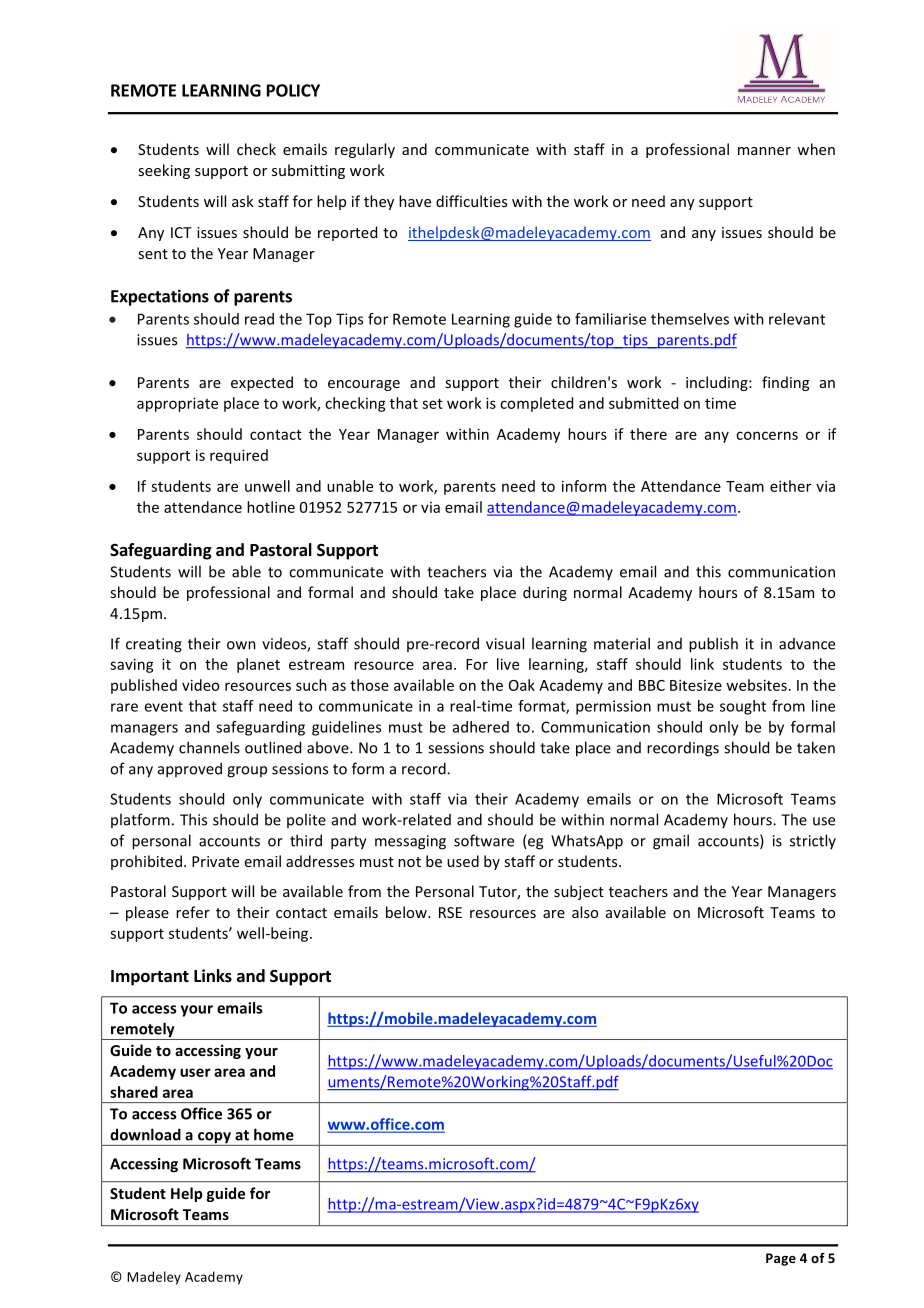  What do you see at coordinates (690, 319) in the screenshot?
I see `themselves` at bounding box center [690, 319].
